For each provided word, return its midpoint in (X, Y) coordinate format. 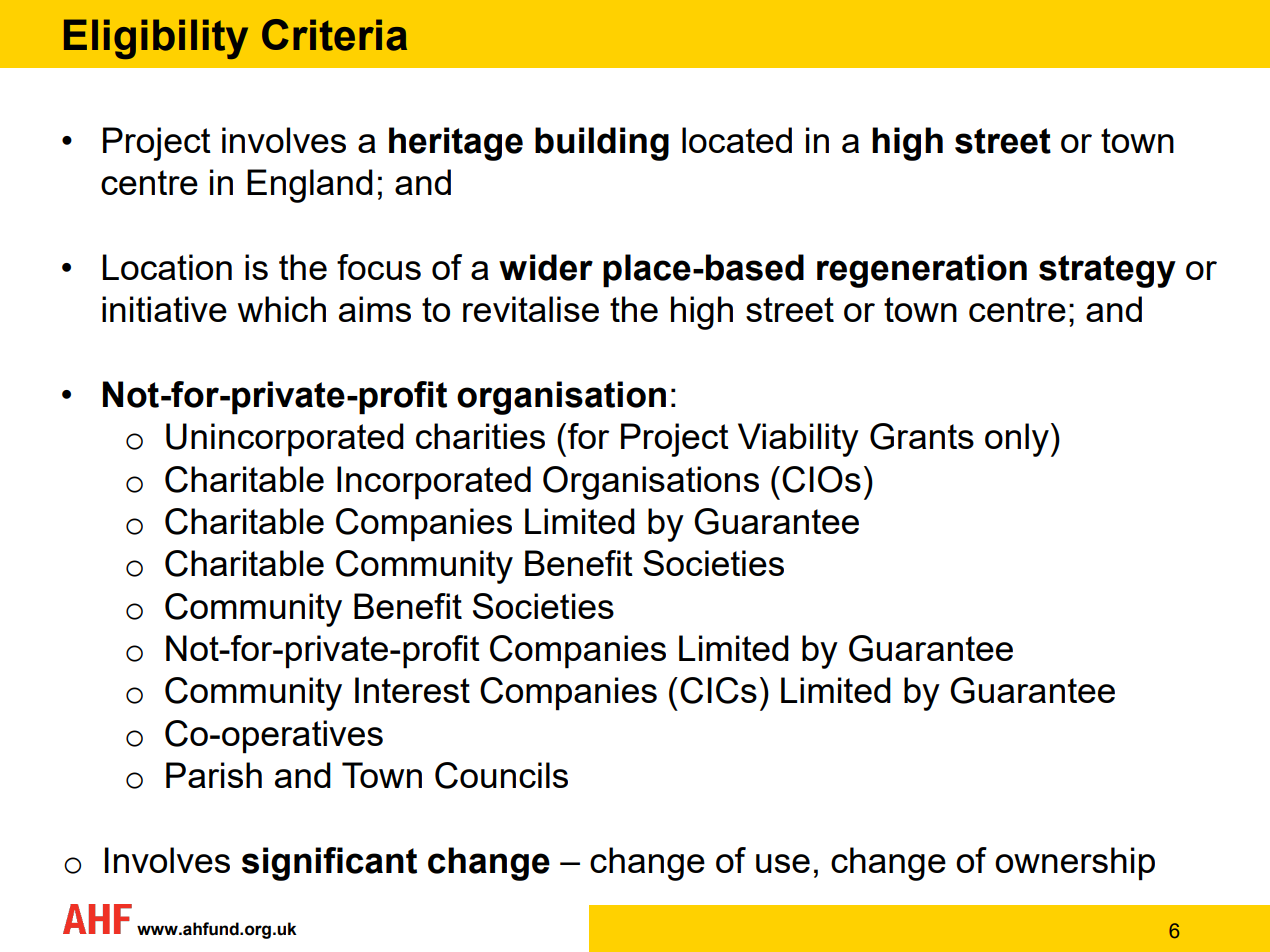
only (1017, 440)
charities (480, 436)
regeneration (922, 271)
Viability (798, 440)
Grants (922, 436)
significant (329, 864)
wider (546, 267)
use (783, 863)
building (602, 144)
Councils (501, 775)
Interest (412, 690)
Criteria (334, 35)
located (737, 140)
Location (167, 267)
